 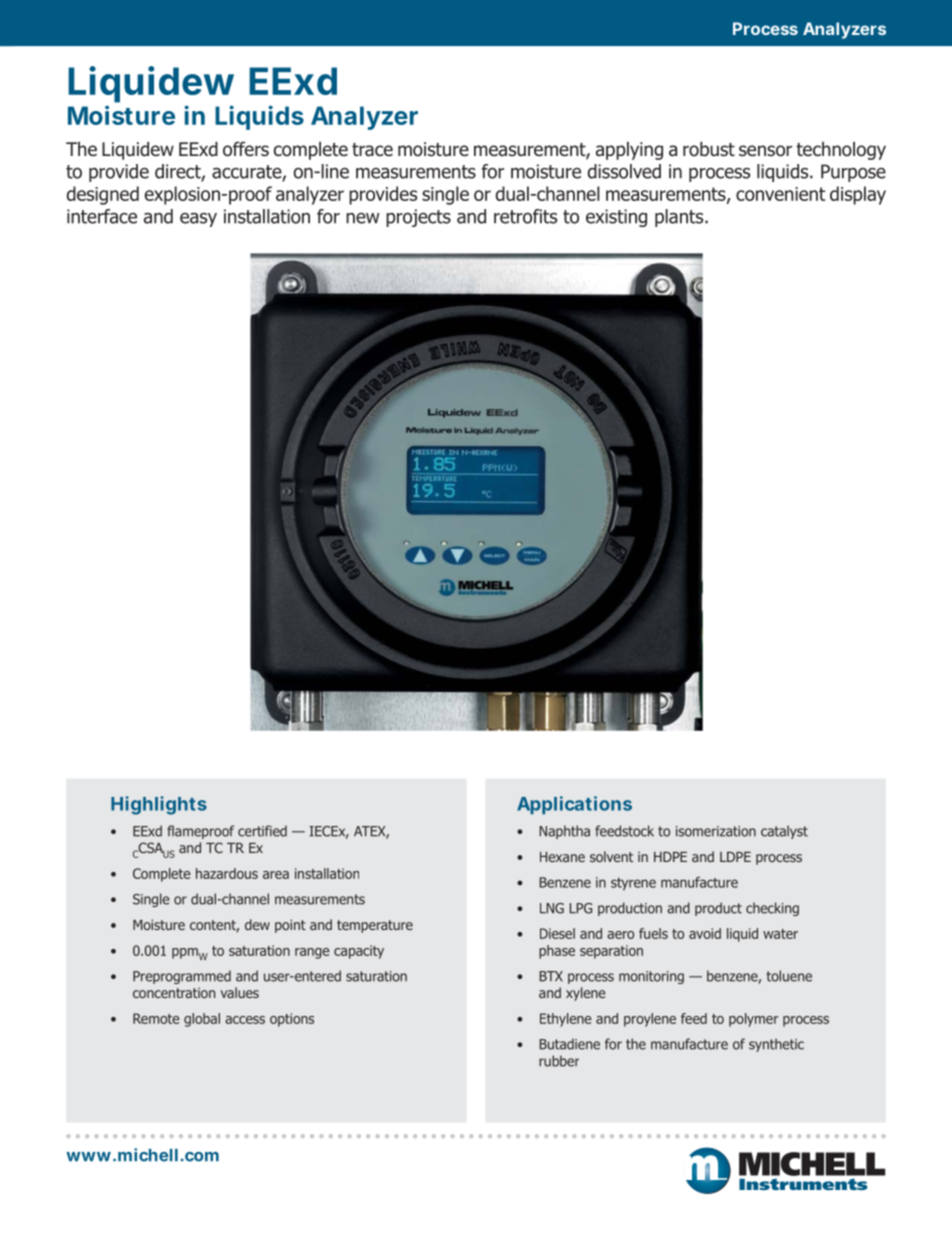 I want to click on offers, so click(x=246, y=149).
